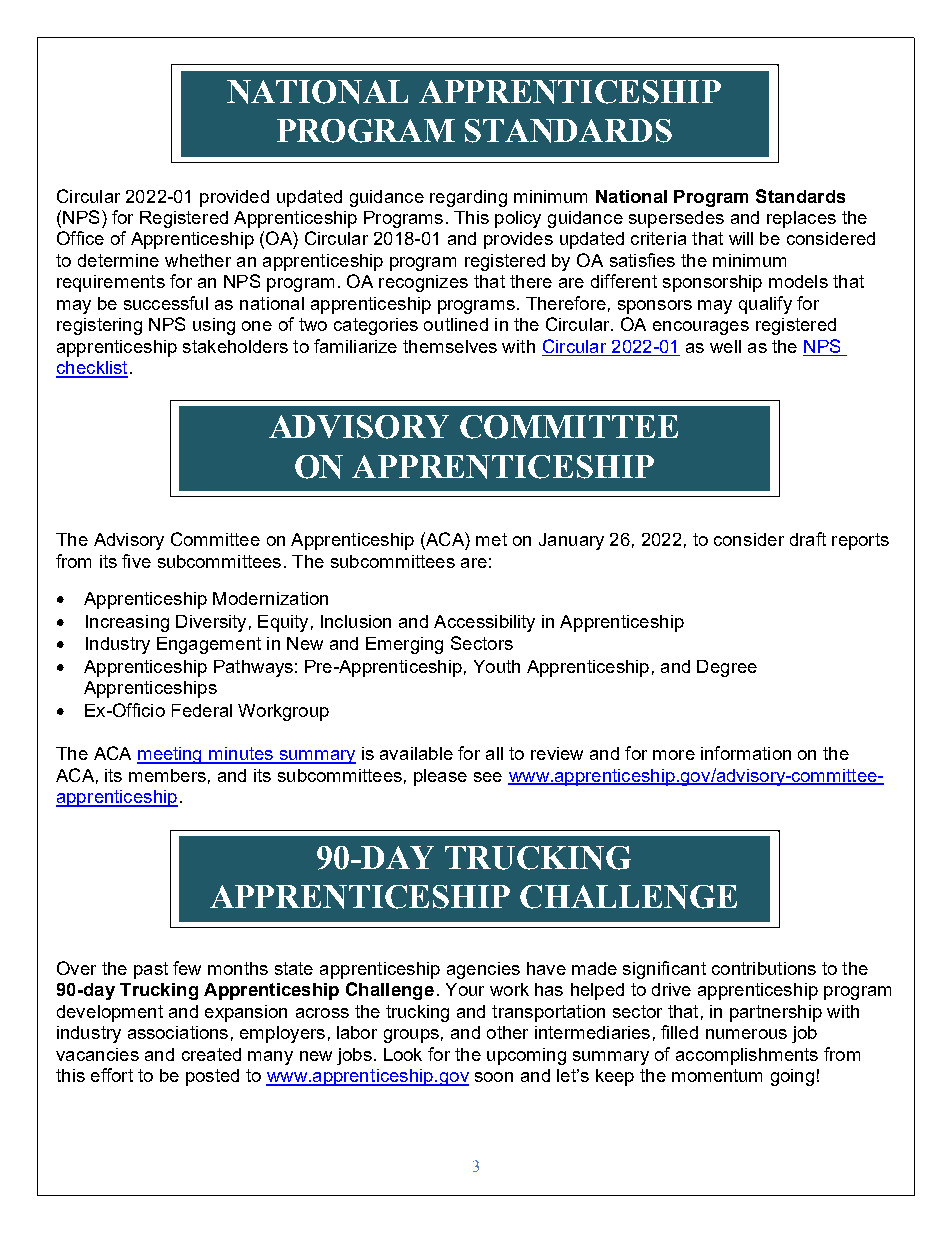  Describe the element at coordinates (178, 1032) in the page. I see `associations` at that location.
